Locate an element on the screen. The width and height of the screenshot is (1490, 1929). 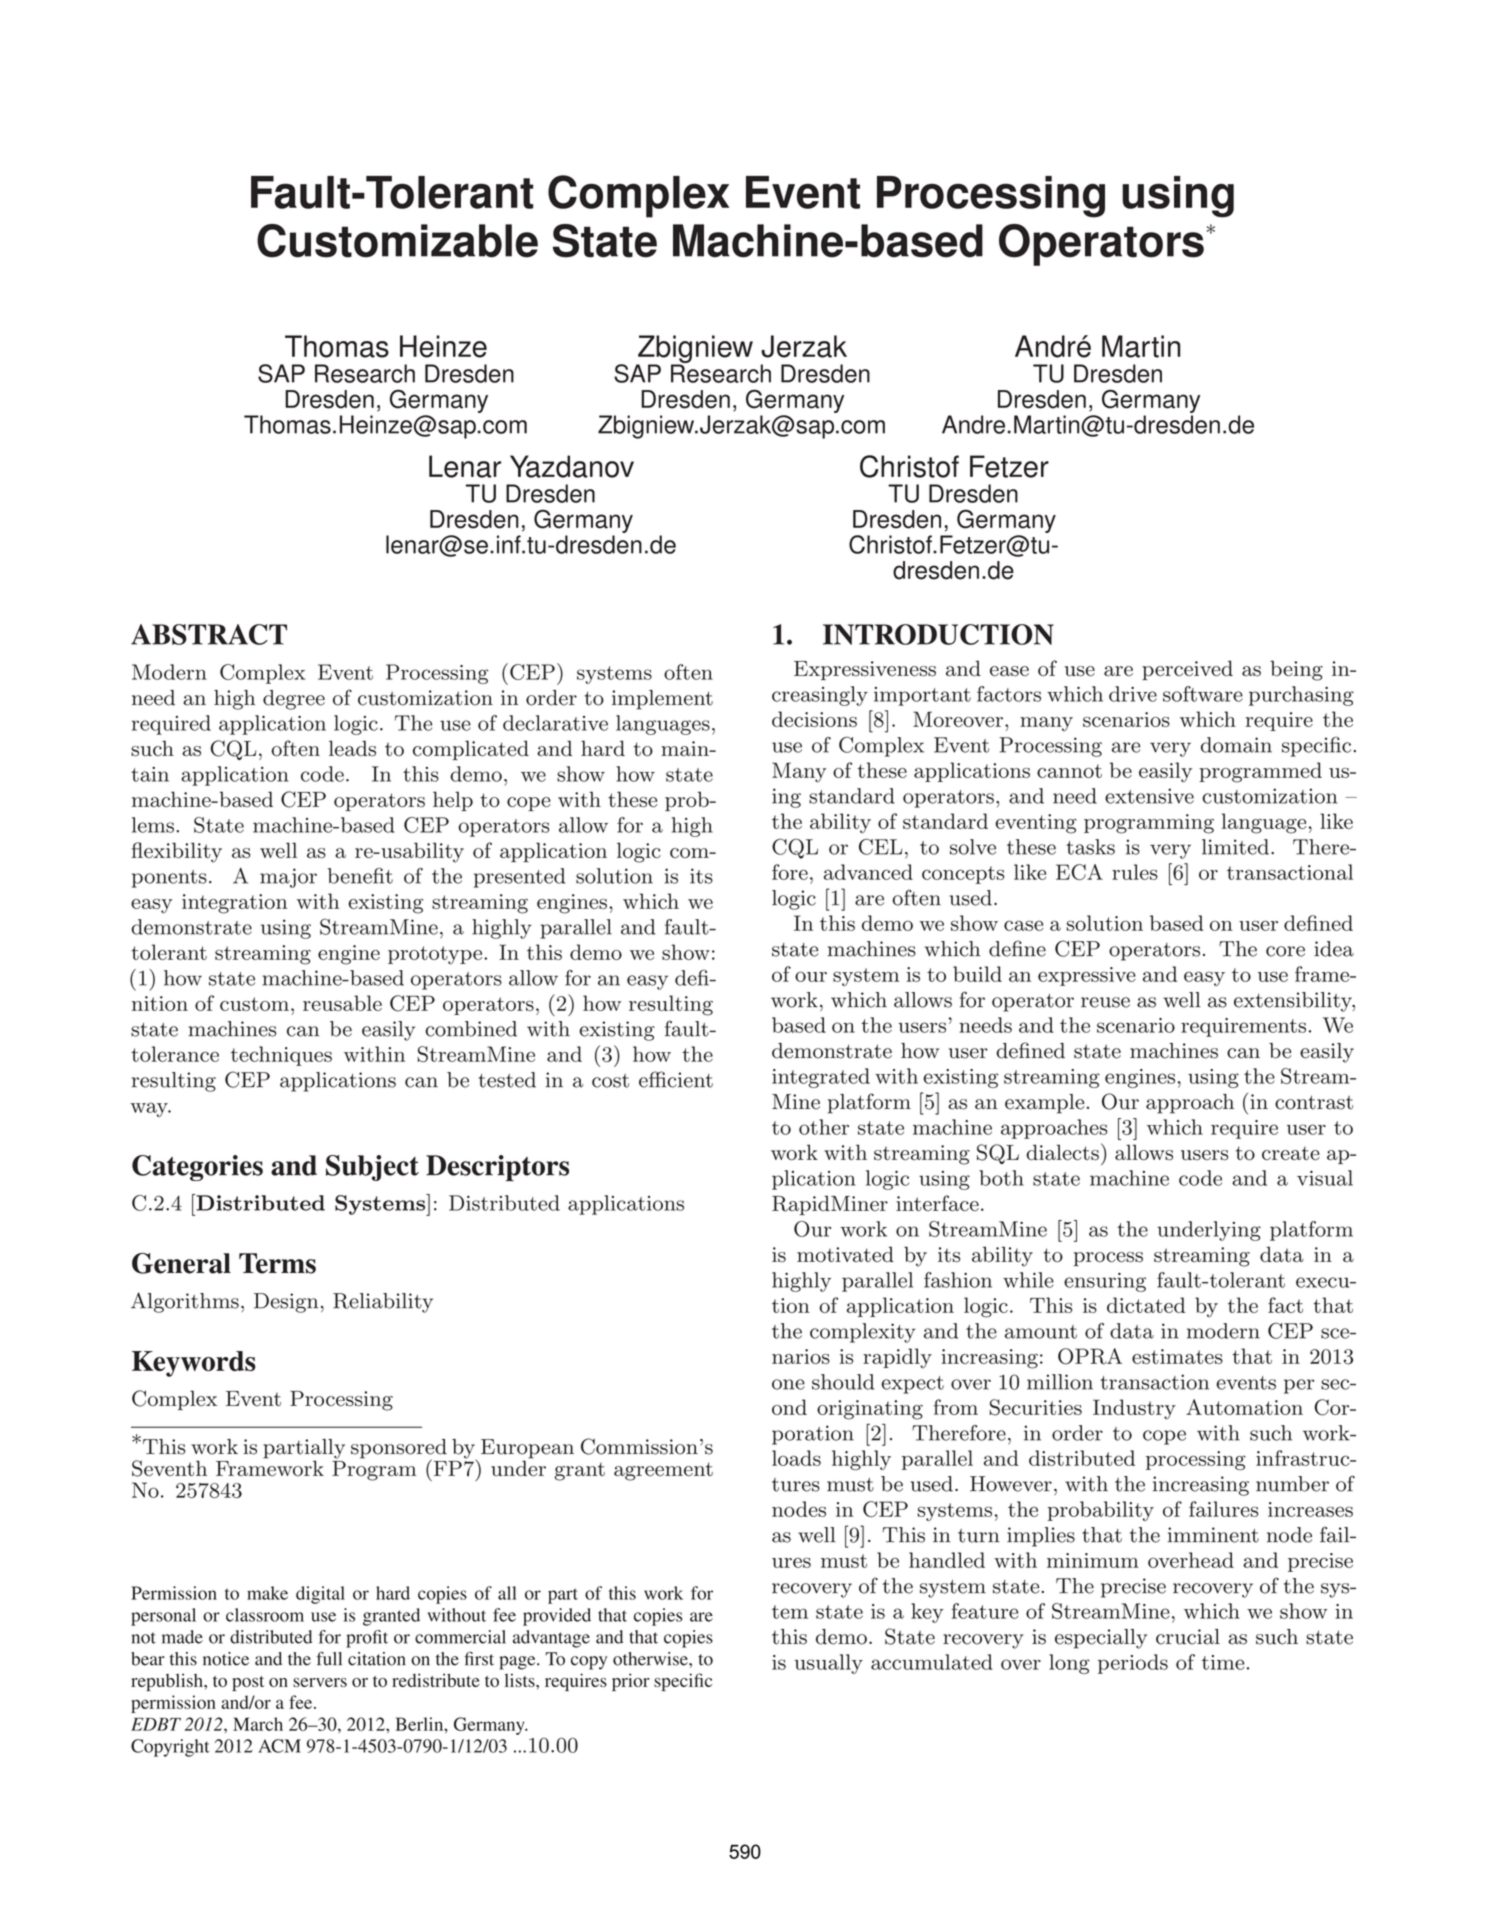
should is located at coordinates (843, 1382).
